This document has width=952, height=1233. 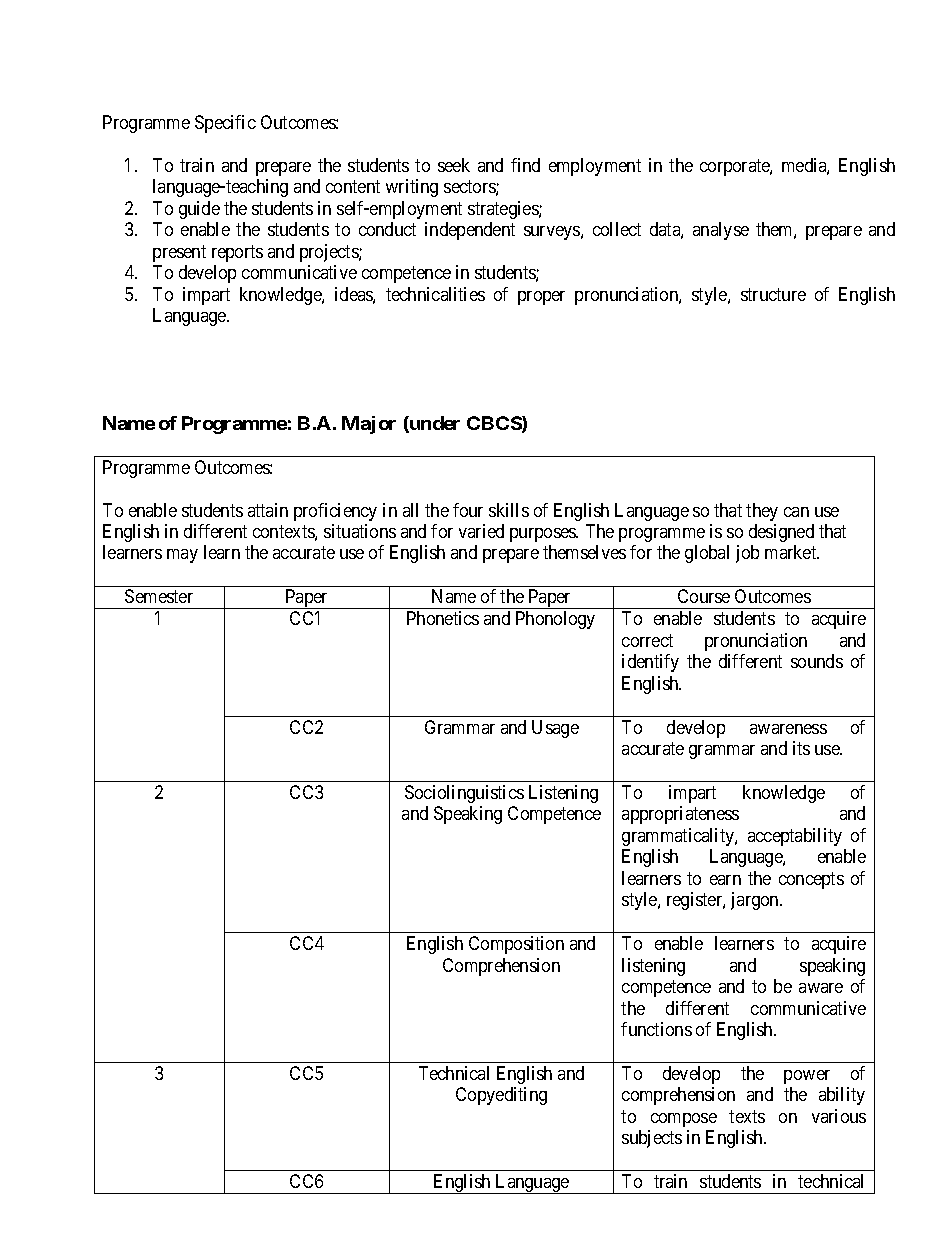 I want to click on Semester, so click(x=159, y=596).
